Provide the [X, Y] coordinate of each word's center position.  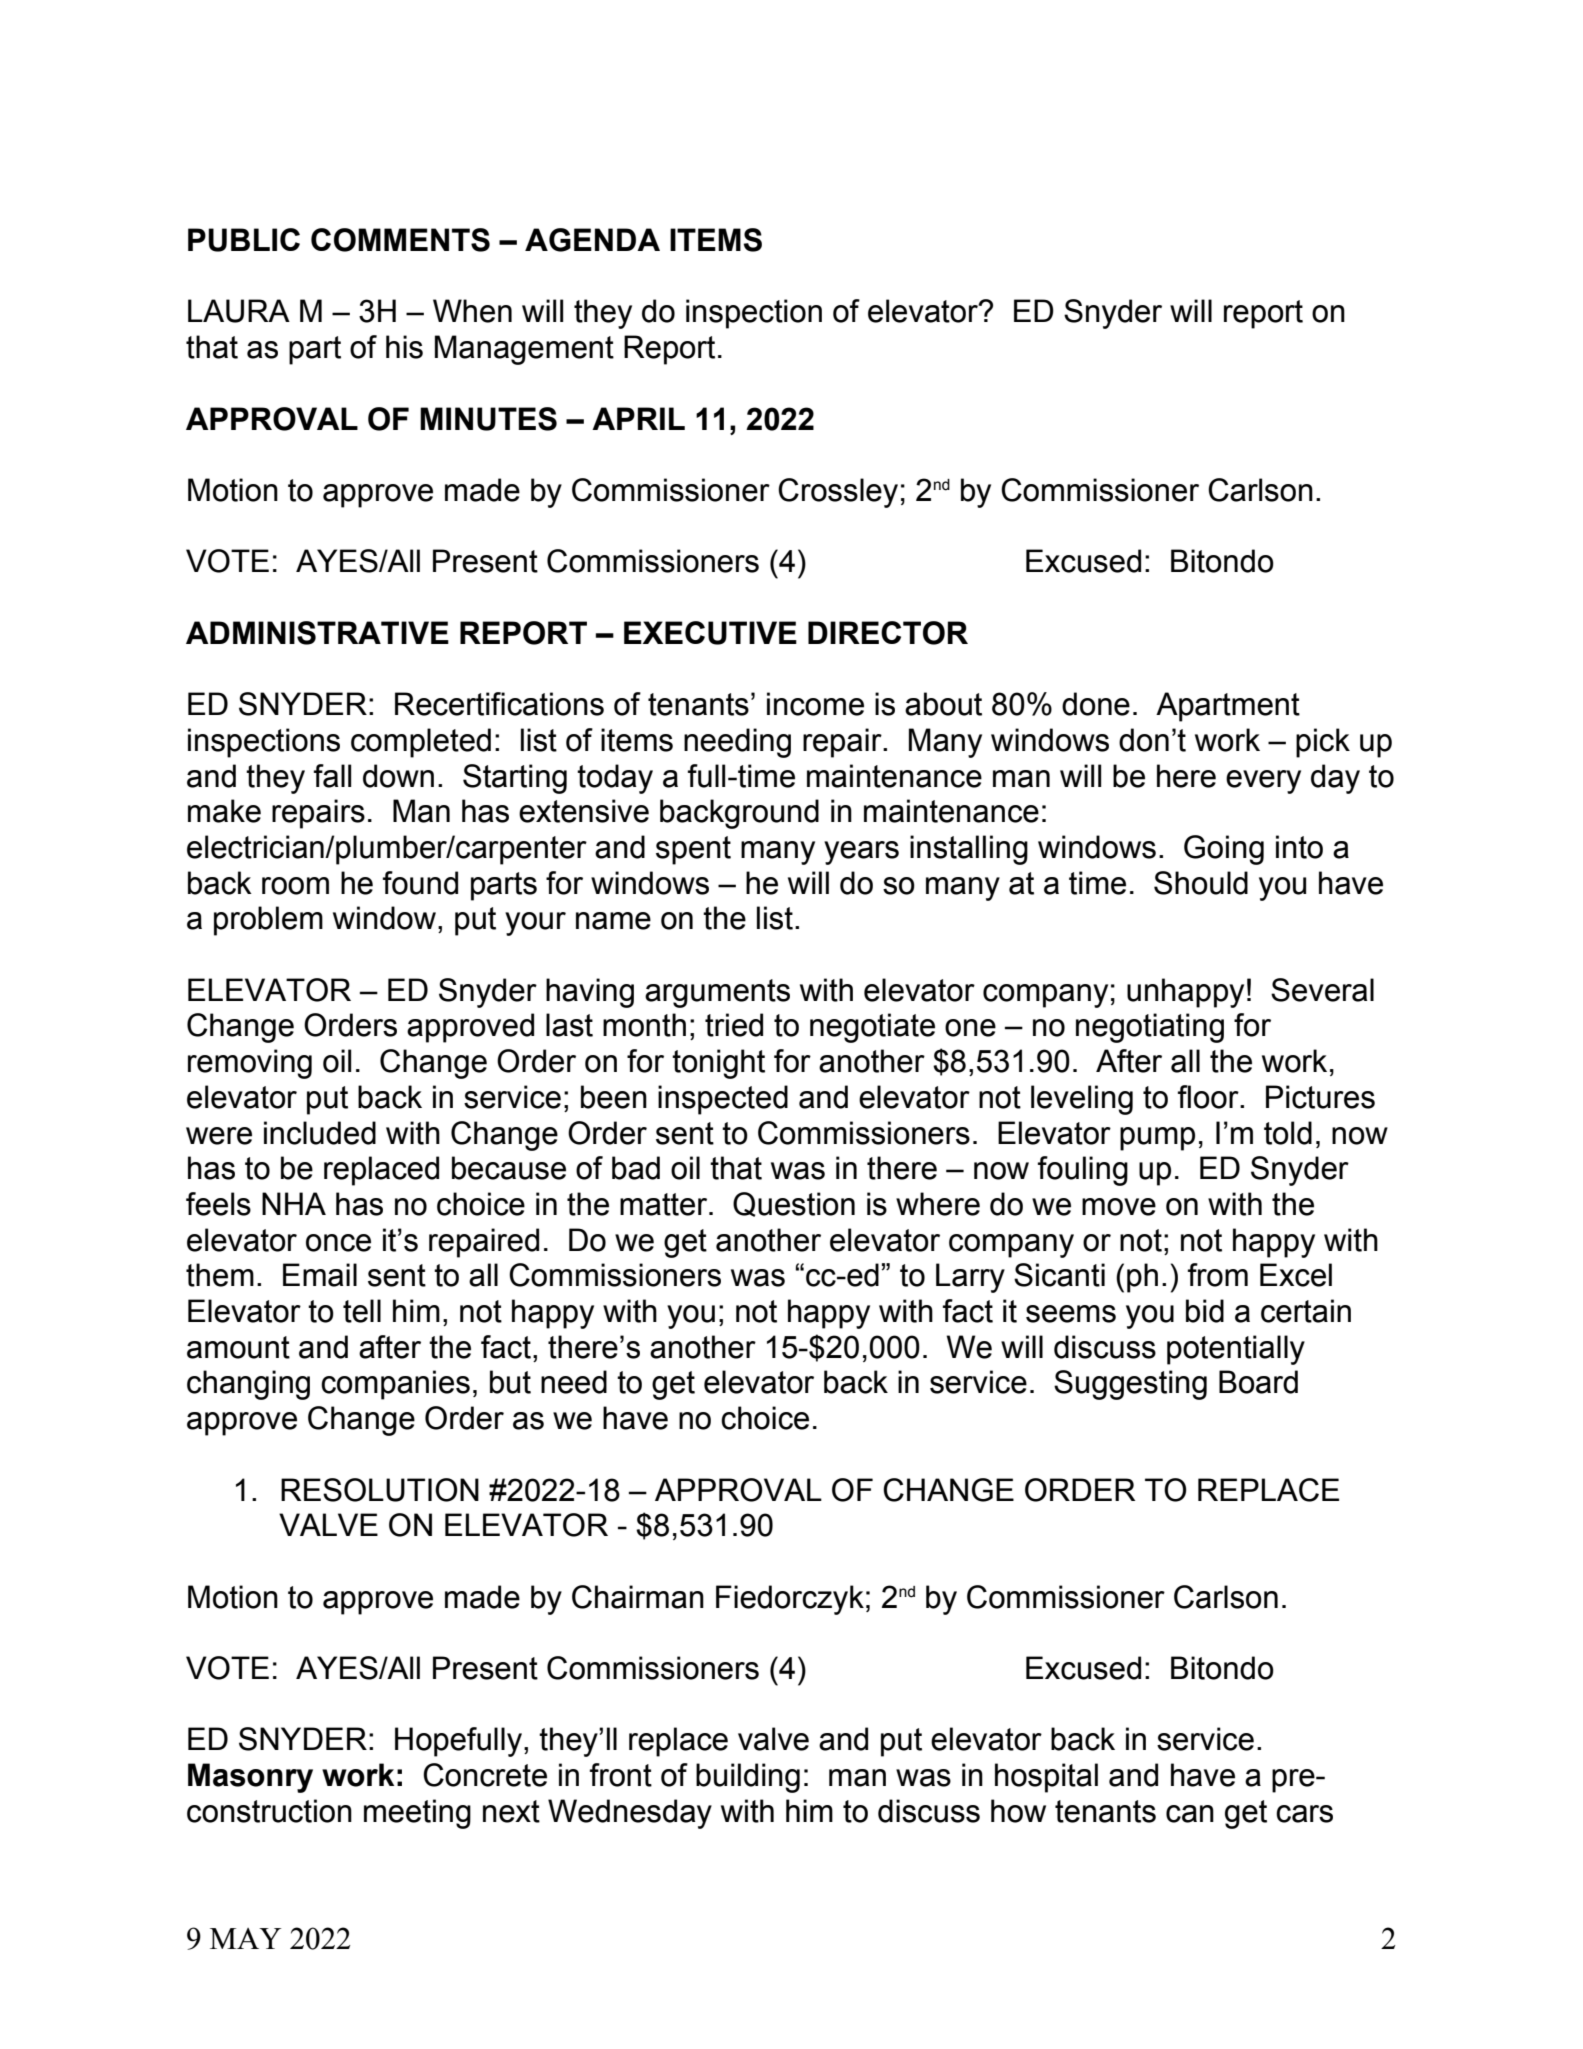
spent [693, 850]
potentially [1236, 1350]
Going [1224, 850]
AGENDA [592, 240]
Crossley [838, 493]
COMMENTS [400, 240]
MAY [245, 1938]
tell [362, 1311]
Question [794, 1204]
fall [332, 776]
